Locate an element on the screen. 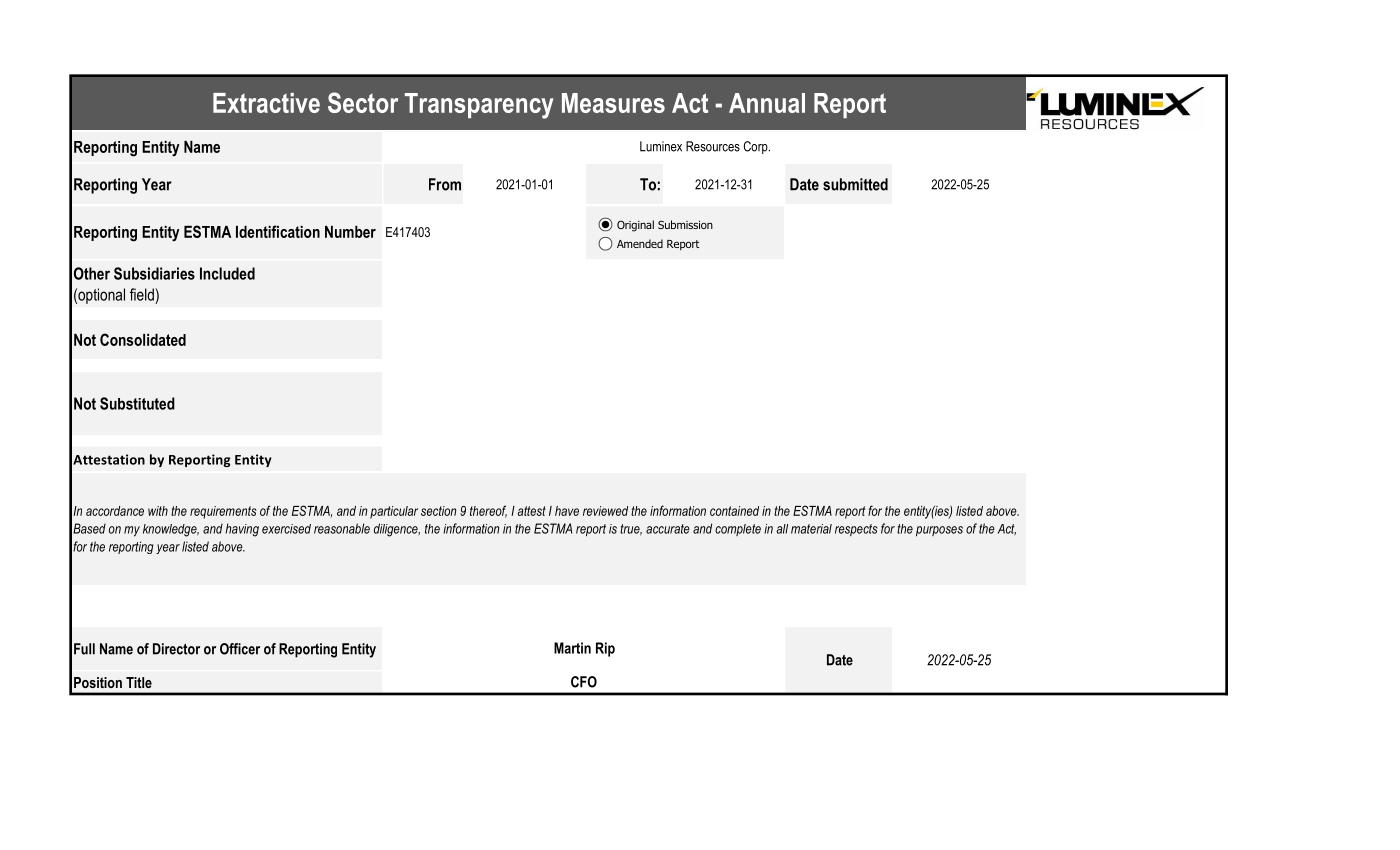 This screenshot has width=1400, height=850. thereof is located at coordinates (488, 511).
